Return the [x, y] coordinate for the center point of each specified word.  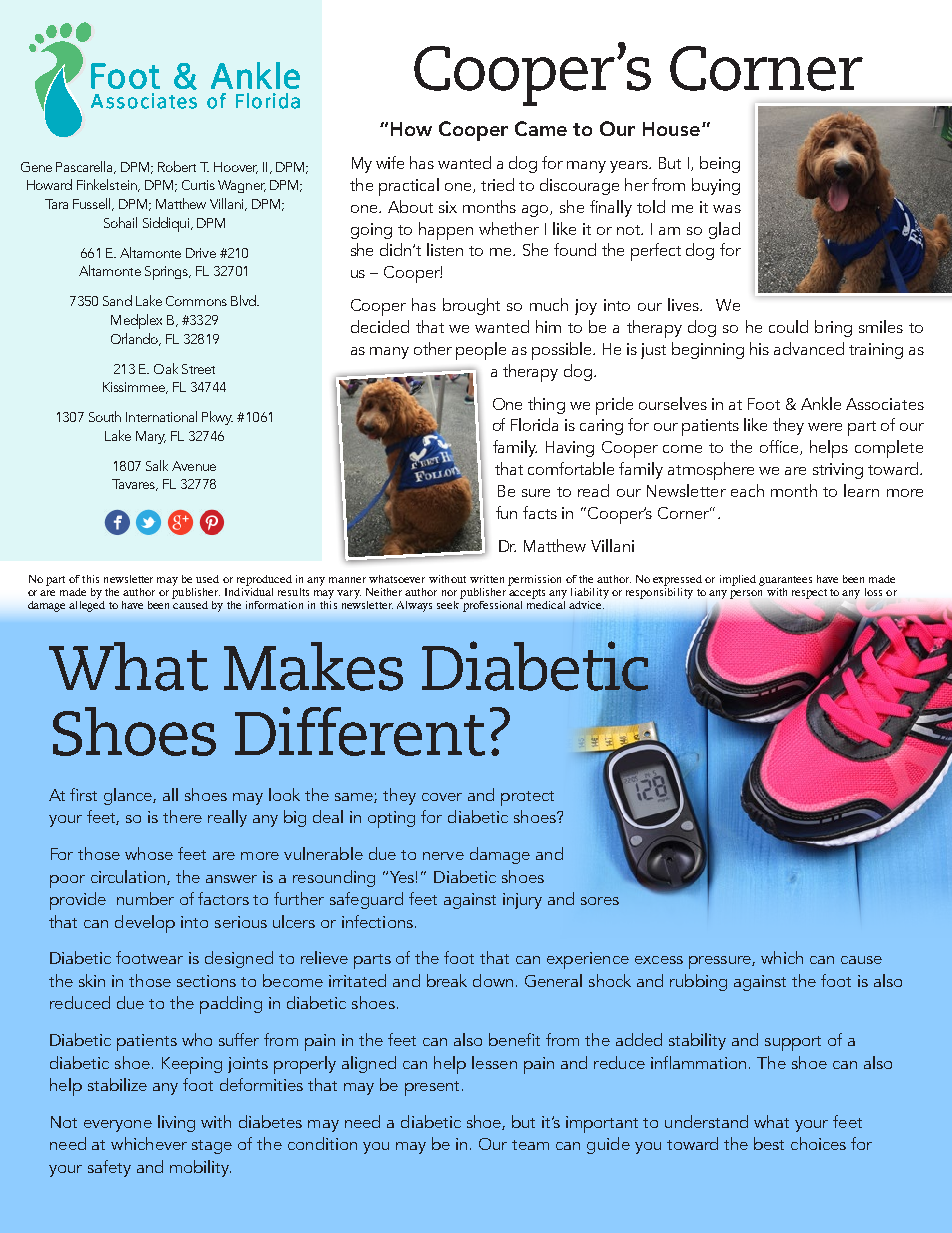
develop [145, 924]
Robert [177, 166]
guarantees [785, 581]
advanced [809, 348]
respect [809, 594]
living [176, 1123]
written [487, 579]
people [481, 351]
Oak [166, 368]
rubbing [698, 982]
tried [497, 184]
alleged [87, 605]
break [447, 980]
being [720, 164]
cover [442, 797]
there [182, 816]
